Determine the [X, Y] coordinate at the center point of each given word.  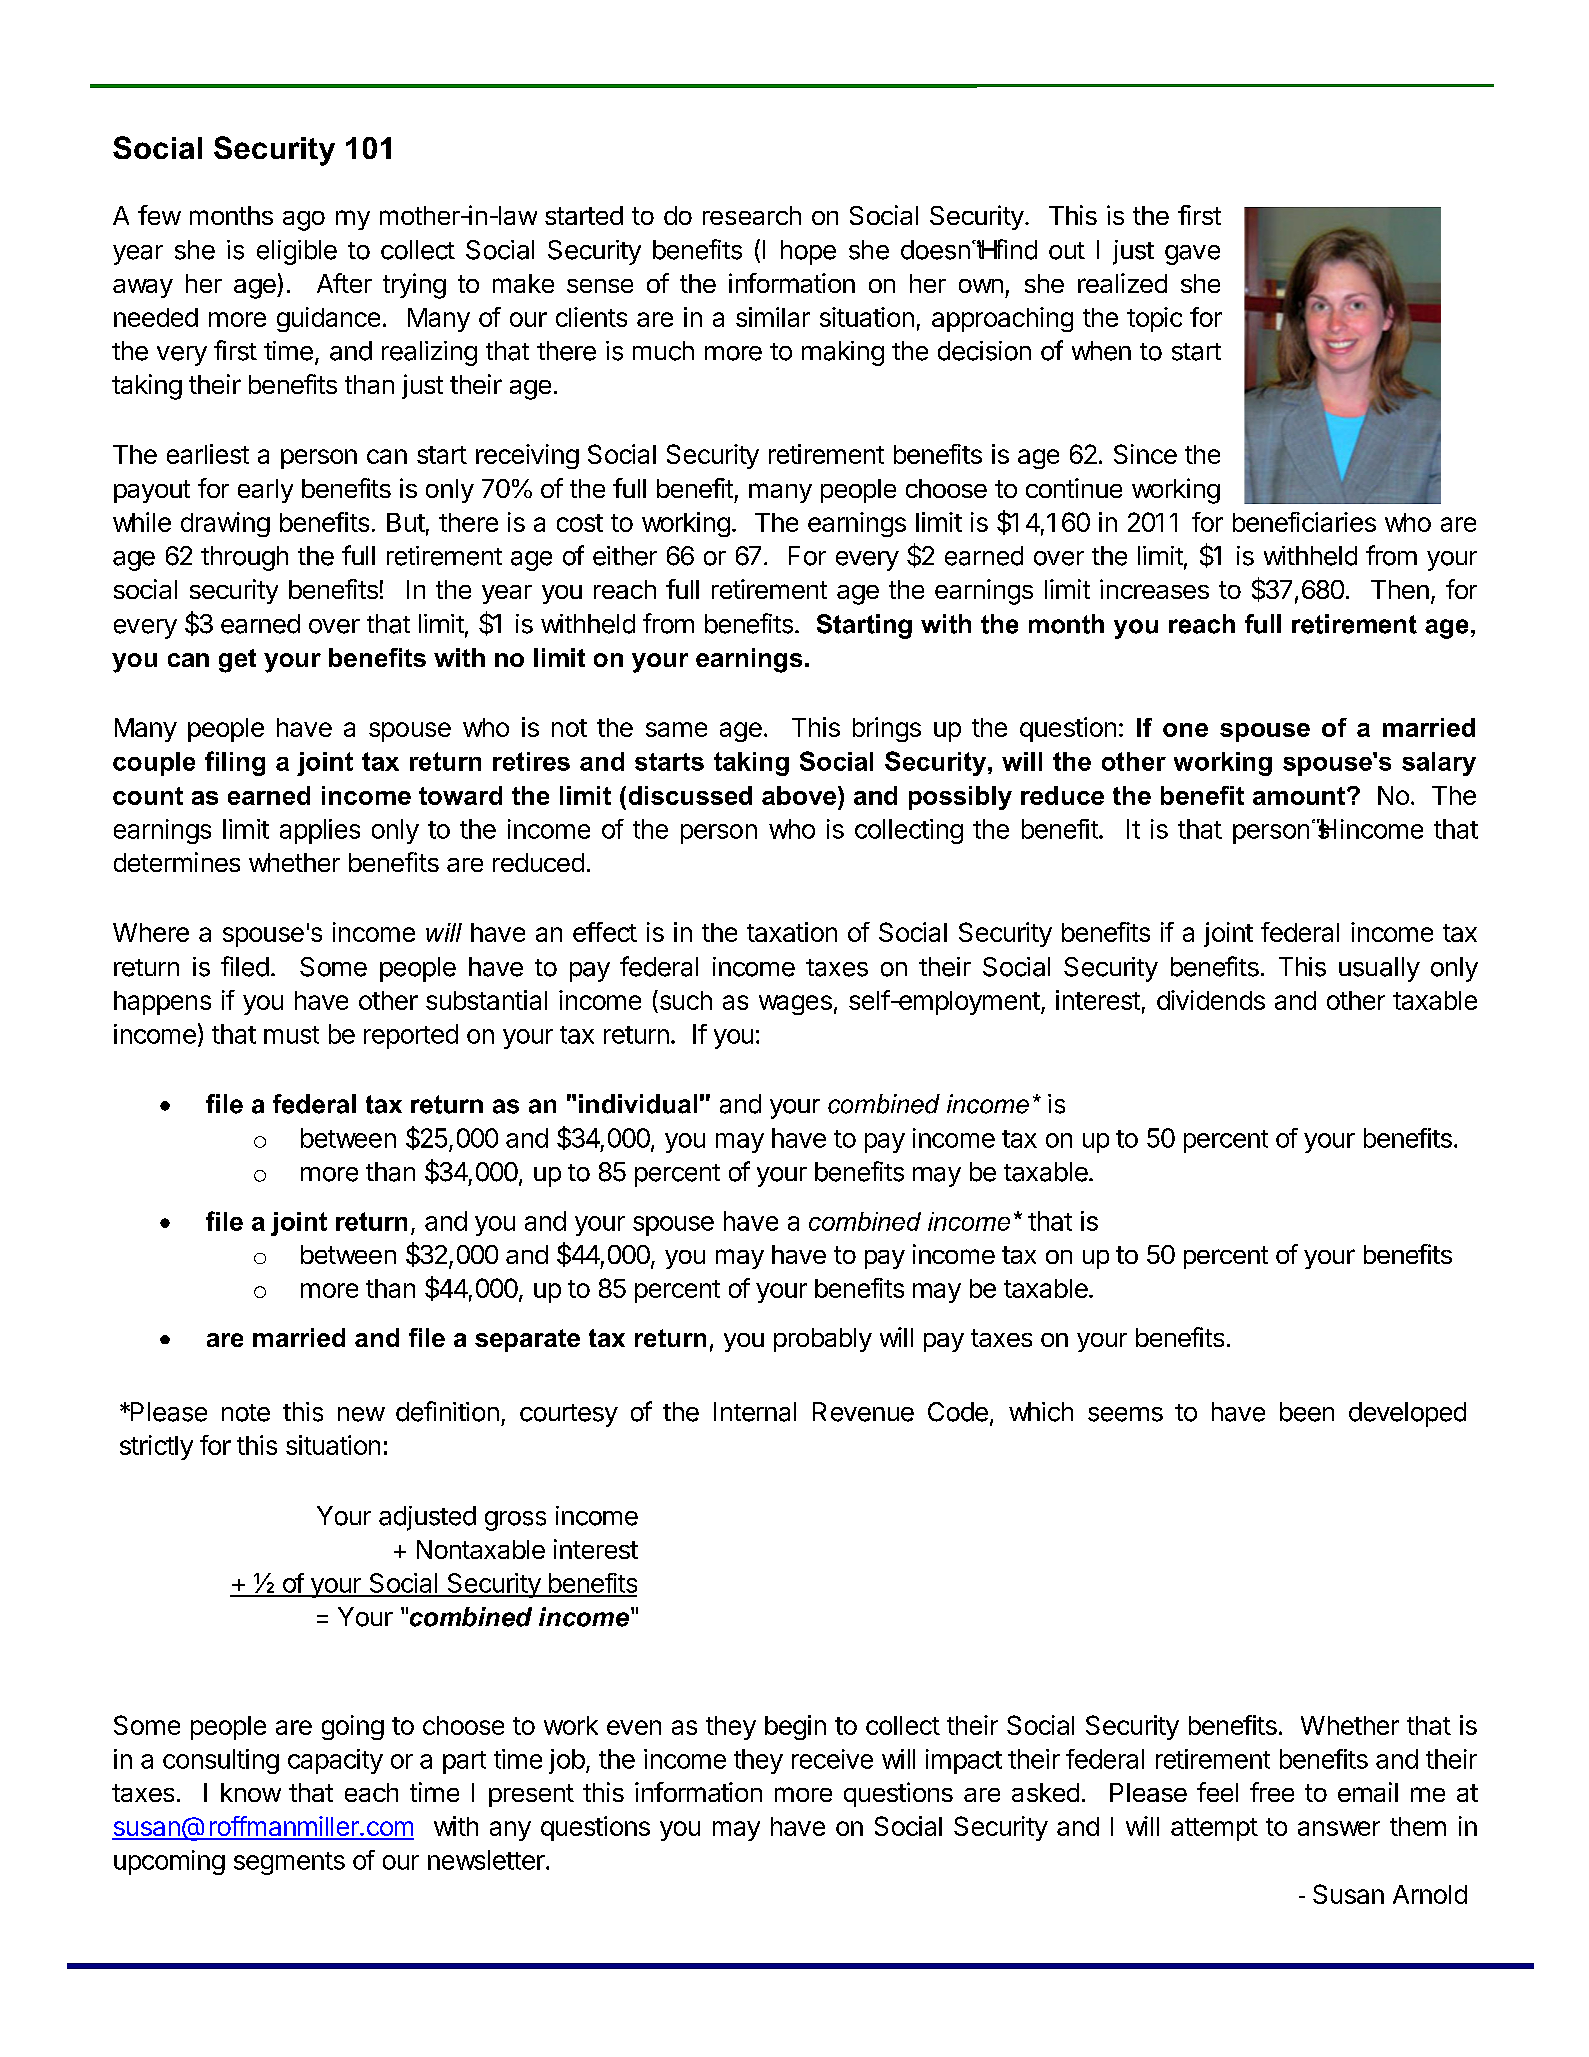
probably [823, 1340]
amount [1299, 796]
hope [808, 252]
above [800, 795]
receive [832, 1759]
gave [1192, 255]
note [246, 1413]
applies [320, 831]
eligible [297, 252]
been [1307, 1412]
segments [289, 1863]
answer [1339, 1828]
